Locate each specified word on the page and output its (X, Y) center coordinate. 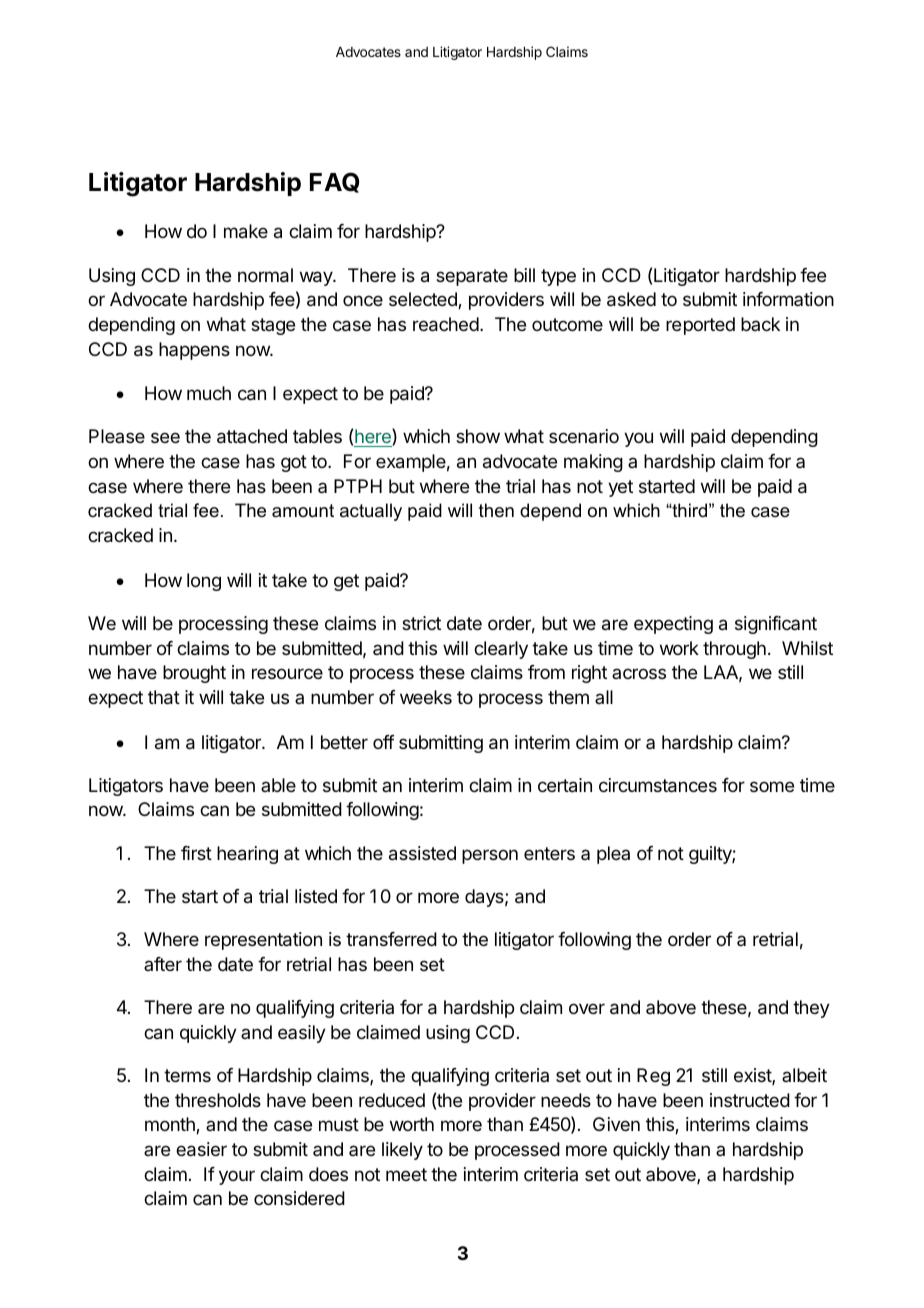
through (734, 650)
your (237, 1177)
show (478, 436)
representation (263, 941)
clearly (501, 650)
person (490, 856)
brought (194, 674)
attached (252, 436)
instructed (750, 1100)
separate (472, 277)
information (788, 299)
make (246, 231)
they (811, 1009)
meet (406, 1174)
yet (620, 488)
